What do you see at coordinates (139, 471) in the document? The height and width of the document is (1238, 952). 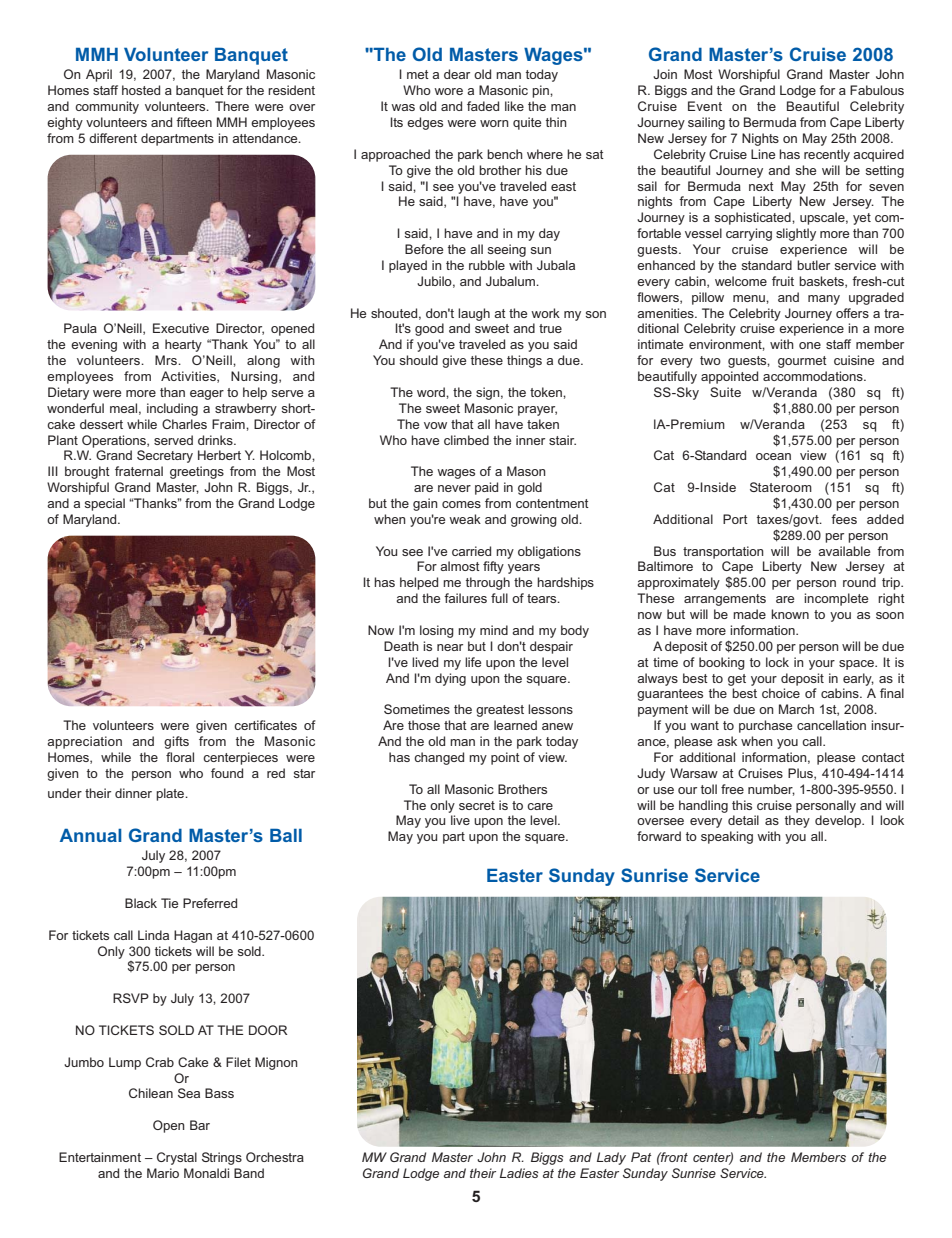 I see `fraternal` at bounding box center [139, 471].
